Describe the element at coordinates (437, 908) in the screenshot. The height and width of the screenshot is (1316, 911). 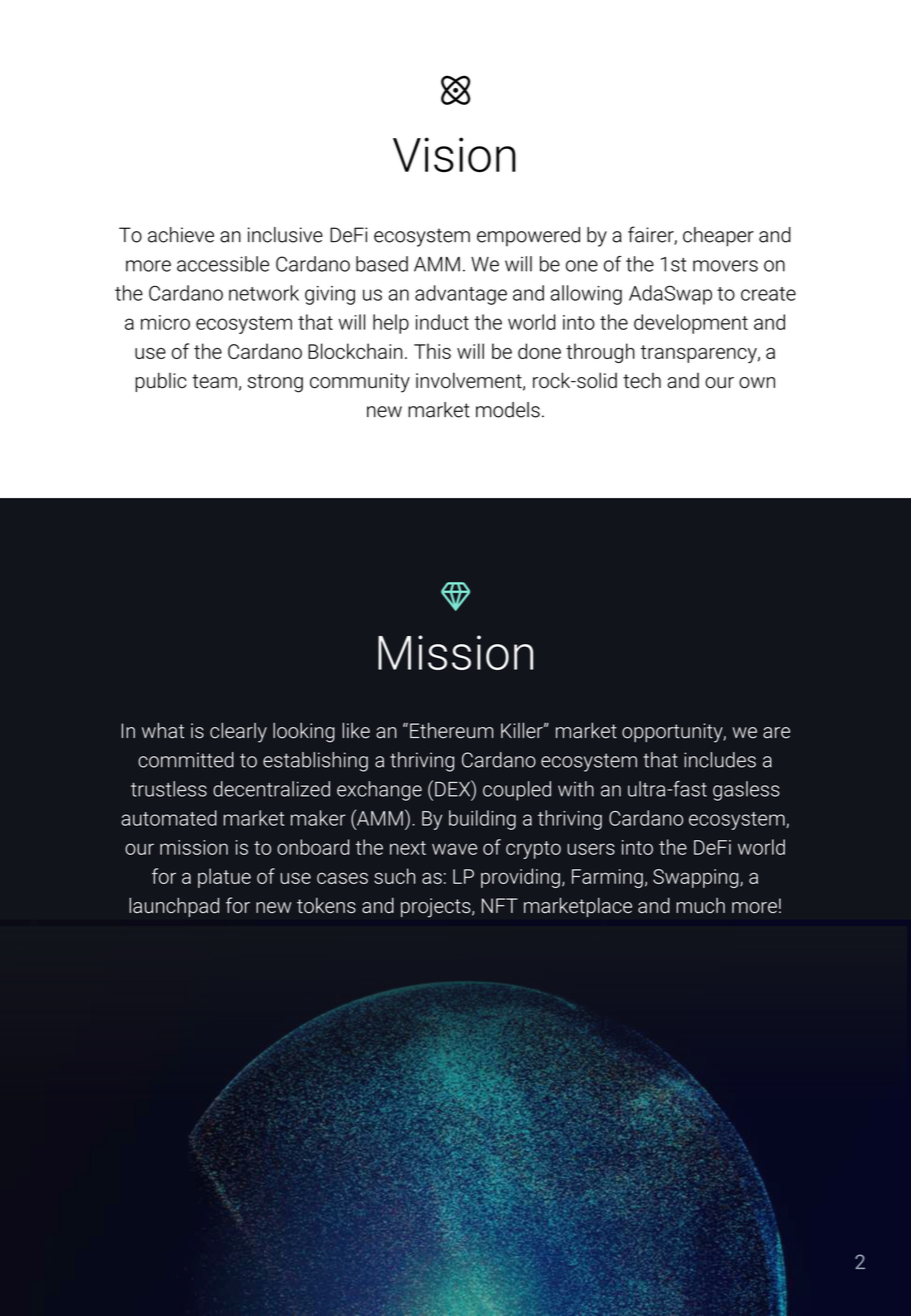
I see `projects` at that location.
